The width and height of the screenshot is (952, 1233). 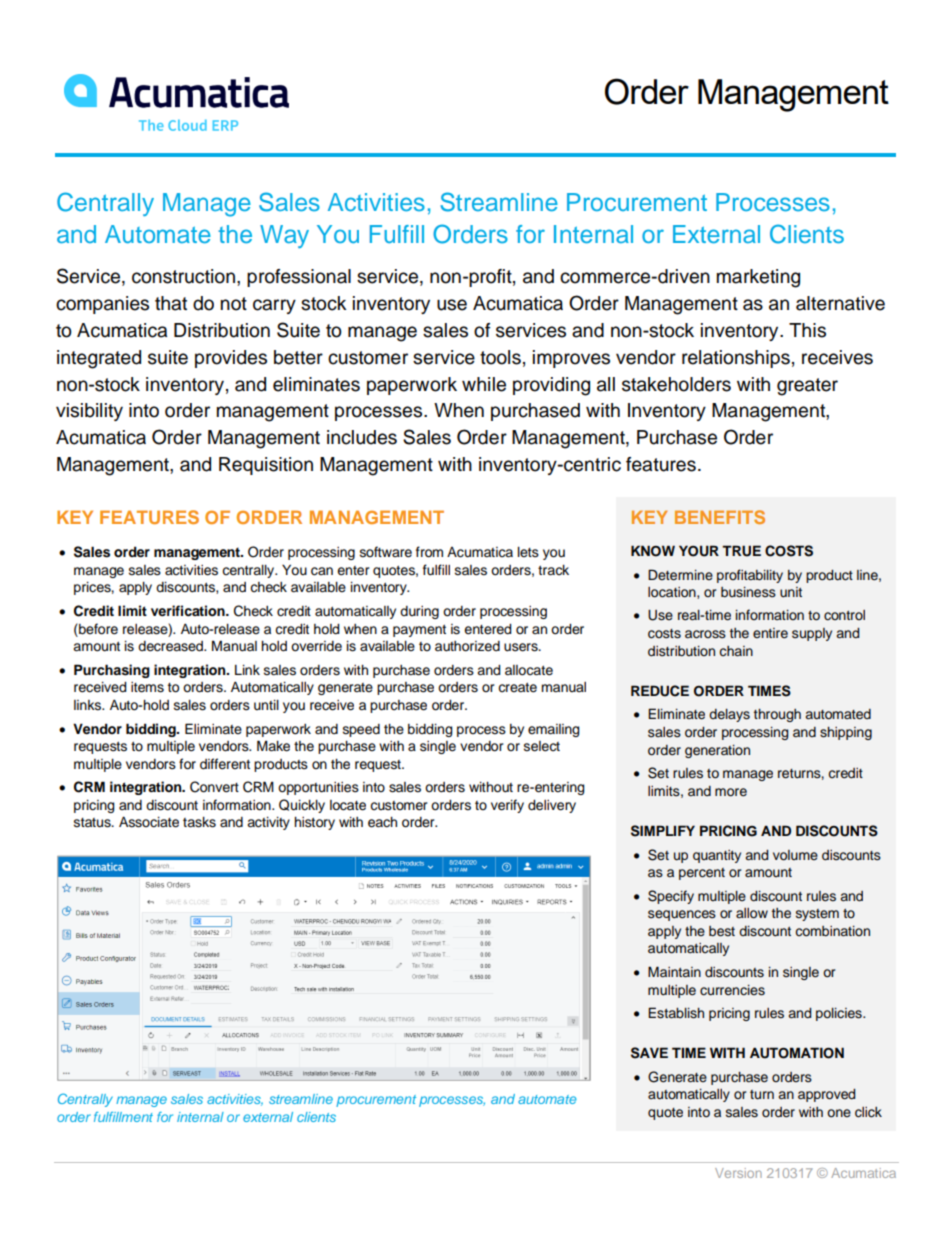 What do you see at coordinates (649, 1053) in the screenshot?
I see `SAVE` at bounding box center [649, 1053].
